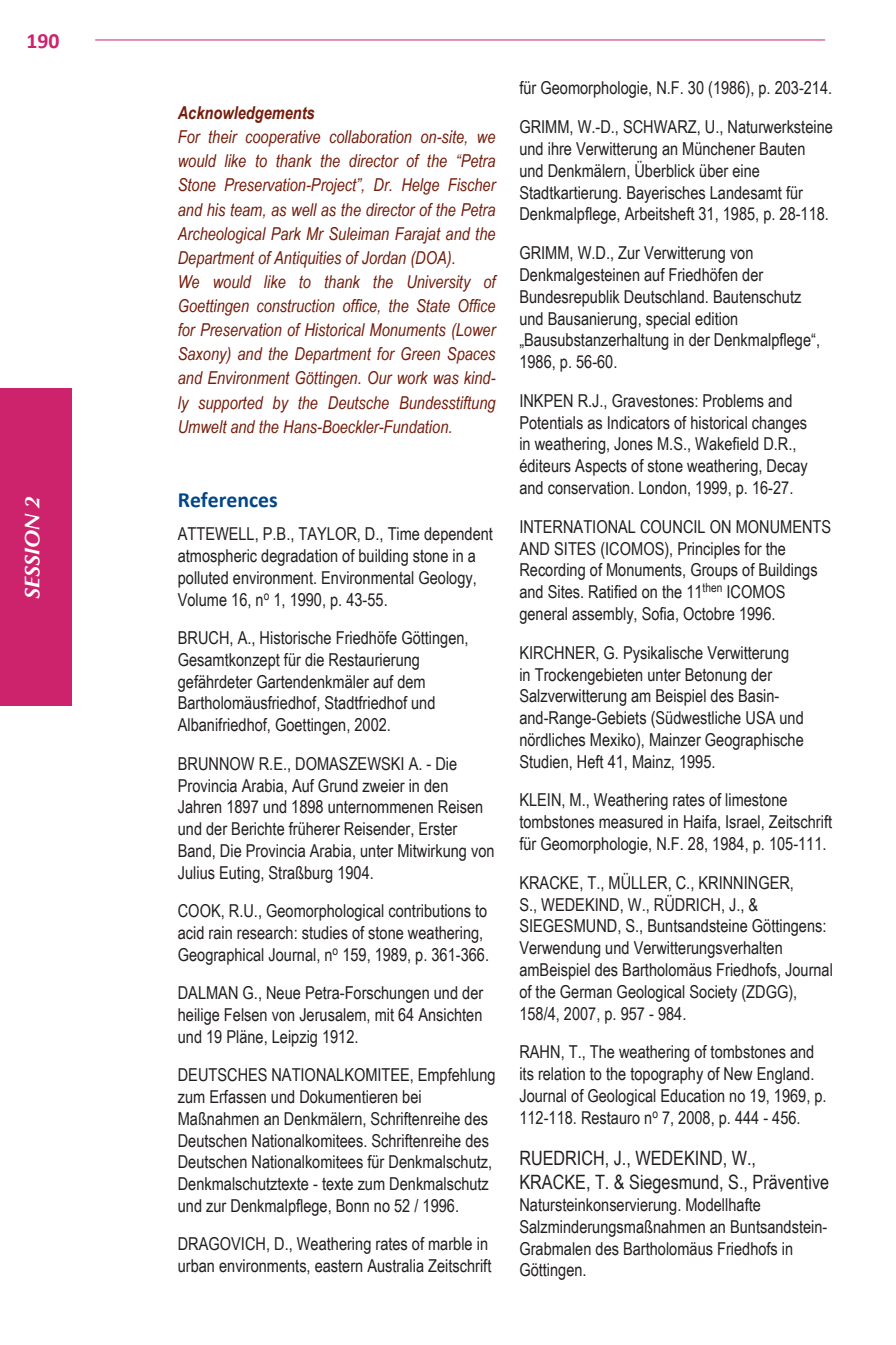  Describe the element at coordinates (559, 149) in the screenshot. I see `ihre` at that location.
